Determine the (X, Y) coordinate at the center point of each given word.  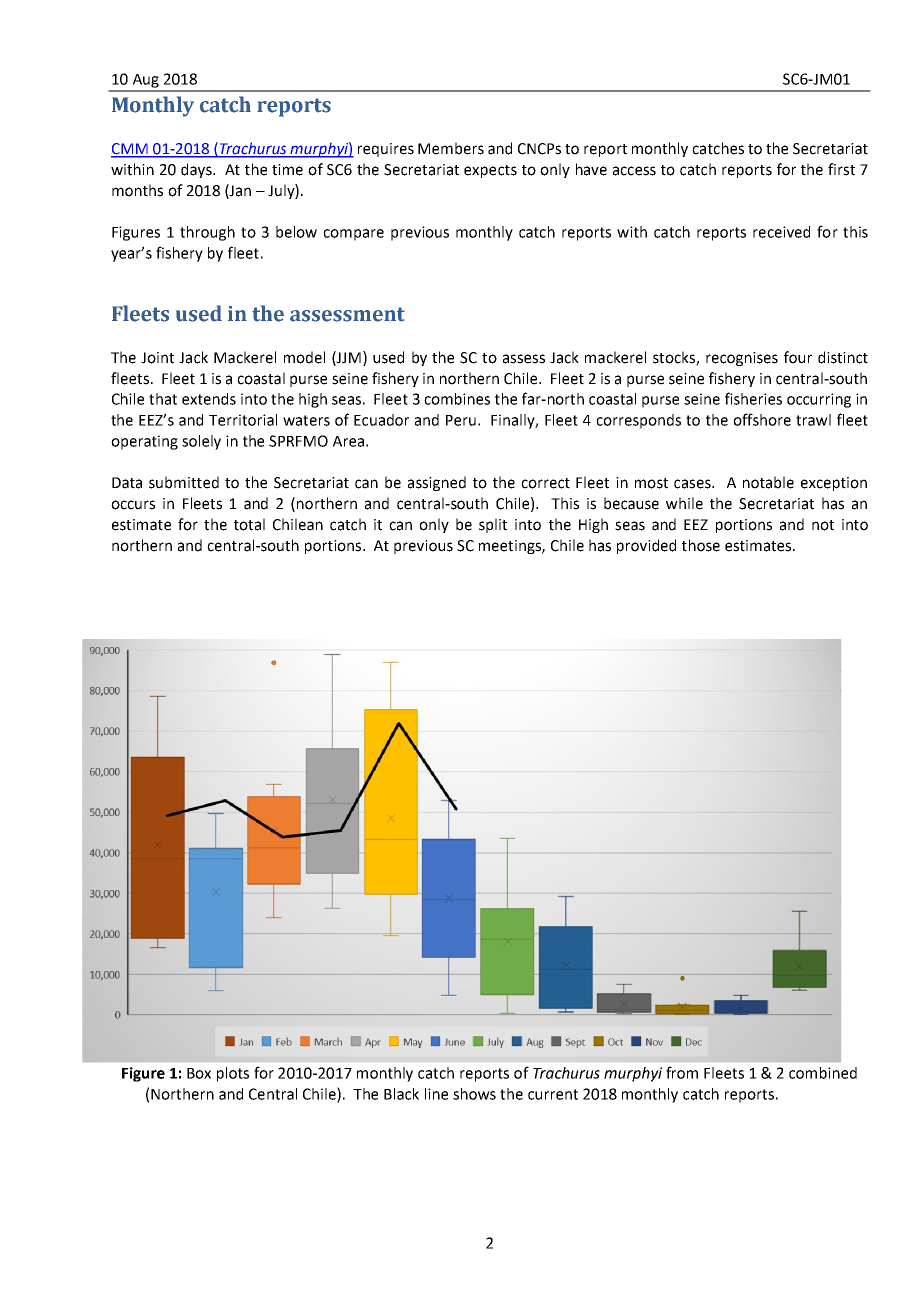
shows (474, 1094)
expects (490, 171)
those (701, 545)
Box (199, 1073)
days (197, 170)
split (493, 525)
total (249, 524)
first (841, 169)
